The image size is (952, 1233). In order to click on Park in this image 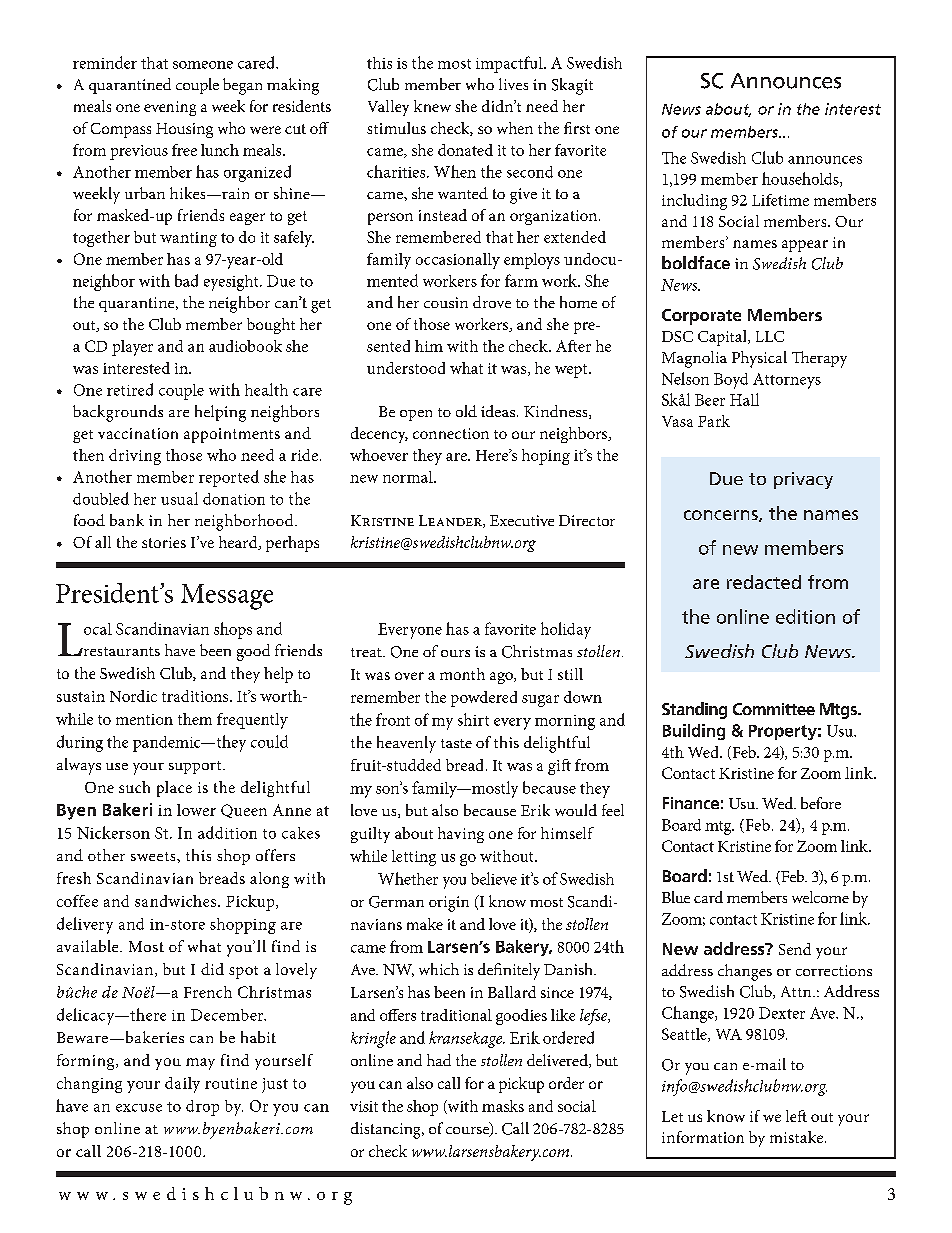, I will do `click(714, 421)`.
